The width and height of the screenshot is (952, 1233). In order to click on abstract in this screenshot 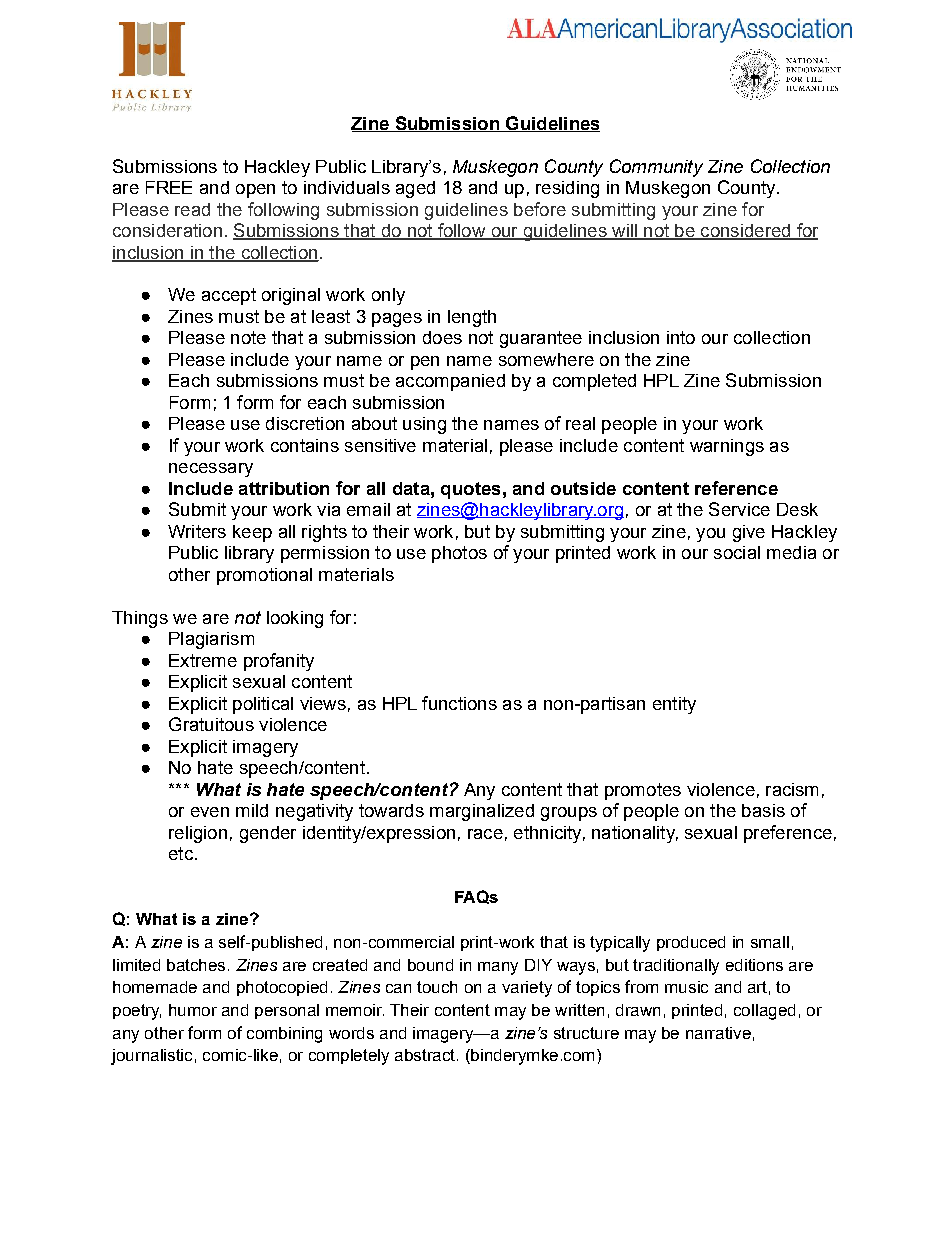, I will do `click(425, 1055)`.
